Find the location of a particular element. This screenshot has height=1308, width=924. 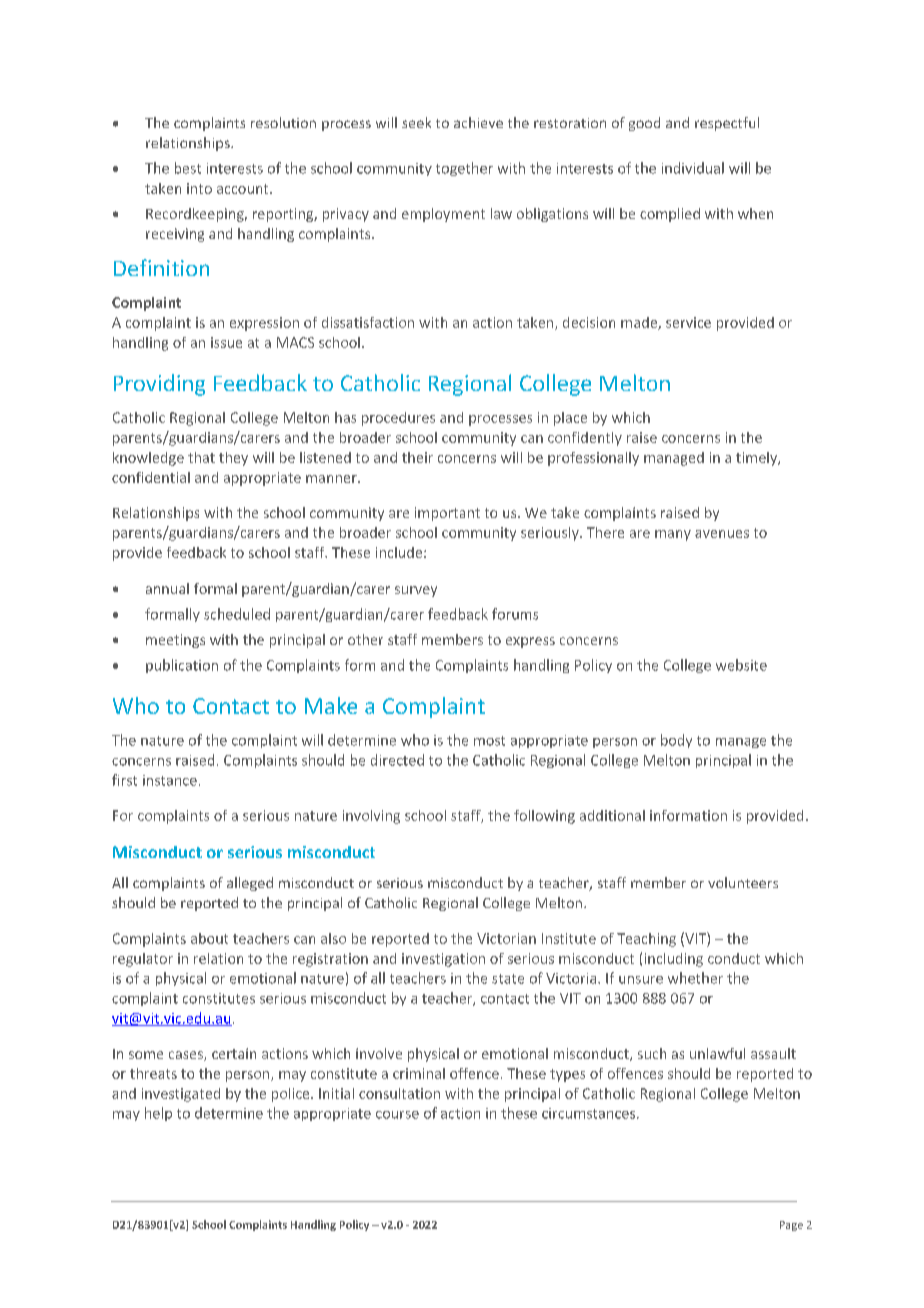

including is located at coordinates (674, 960).
